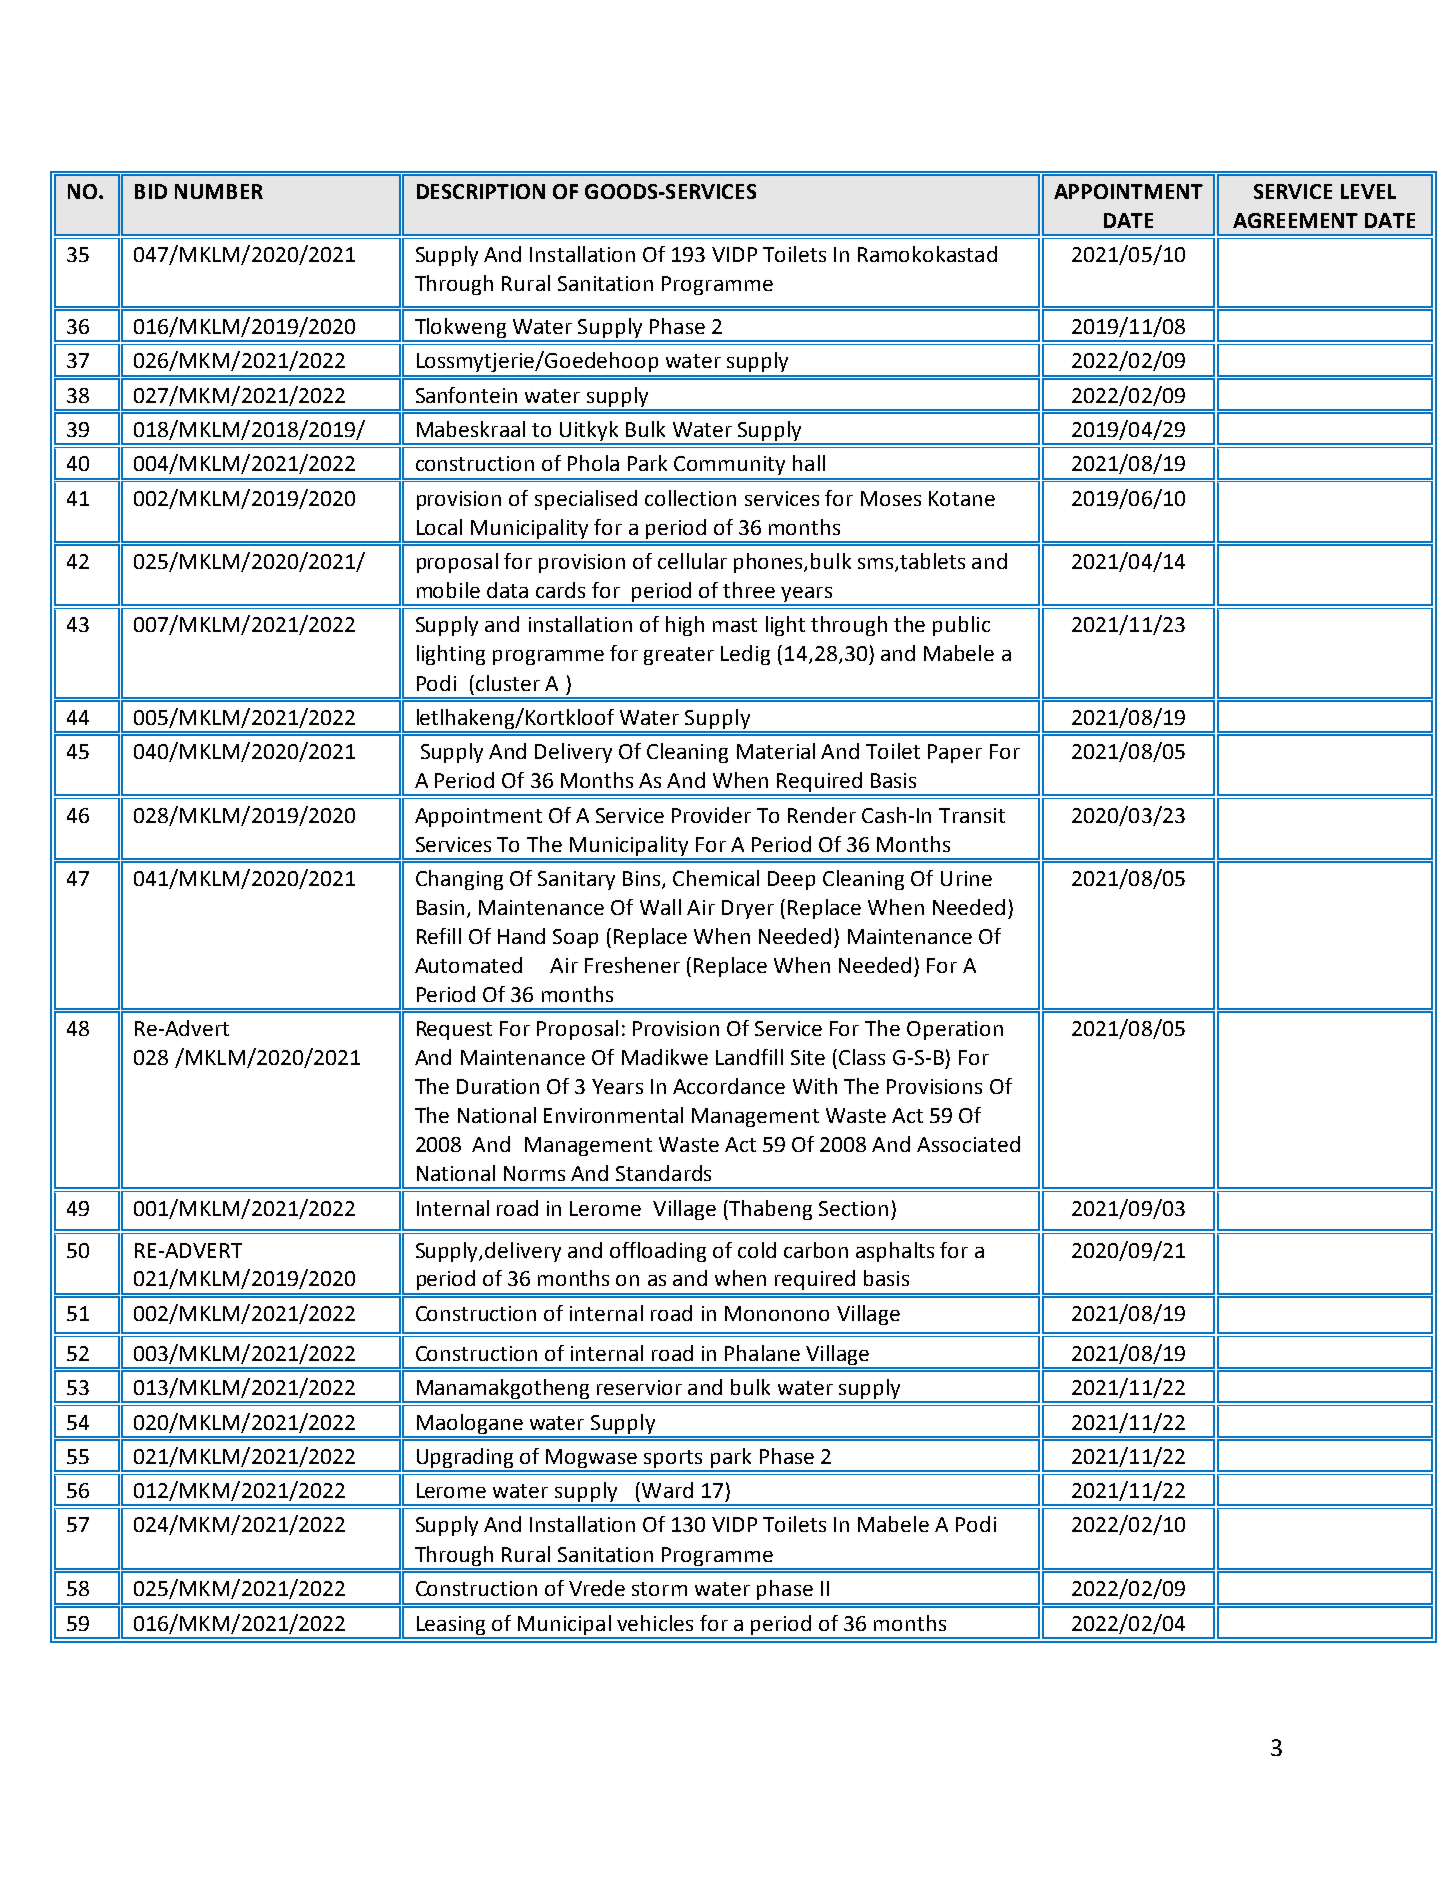  What do you see at coordinates (968, 1144) in the image?
I see `Associated` at bounding box center [968, 1144].
